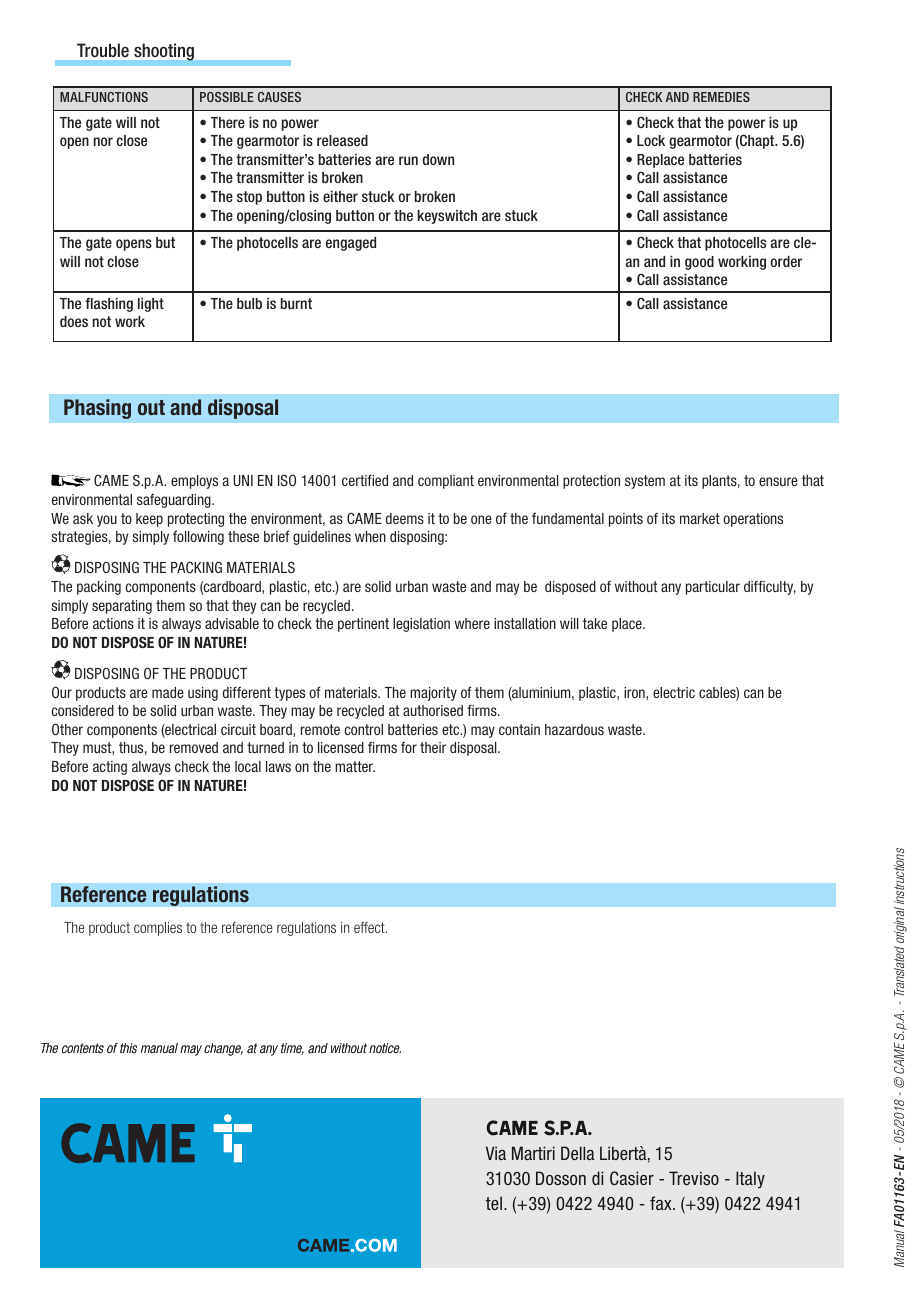 The height and width of the page is (1308, 924). I want to click on burnt, so click(296, 303).
